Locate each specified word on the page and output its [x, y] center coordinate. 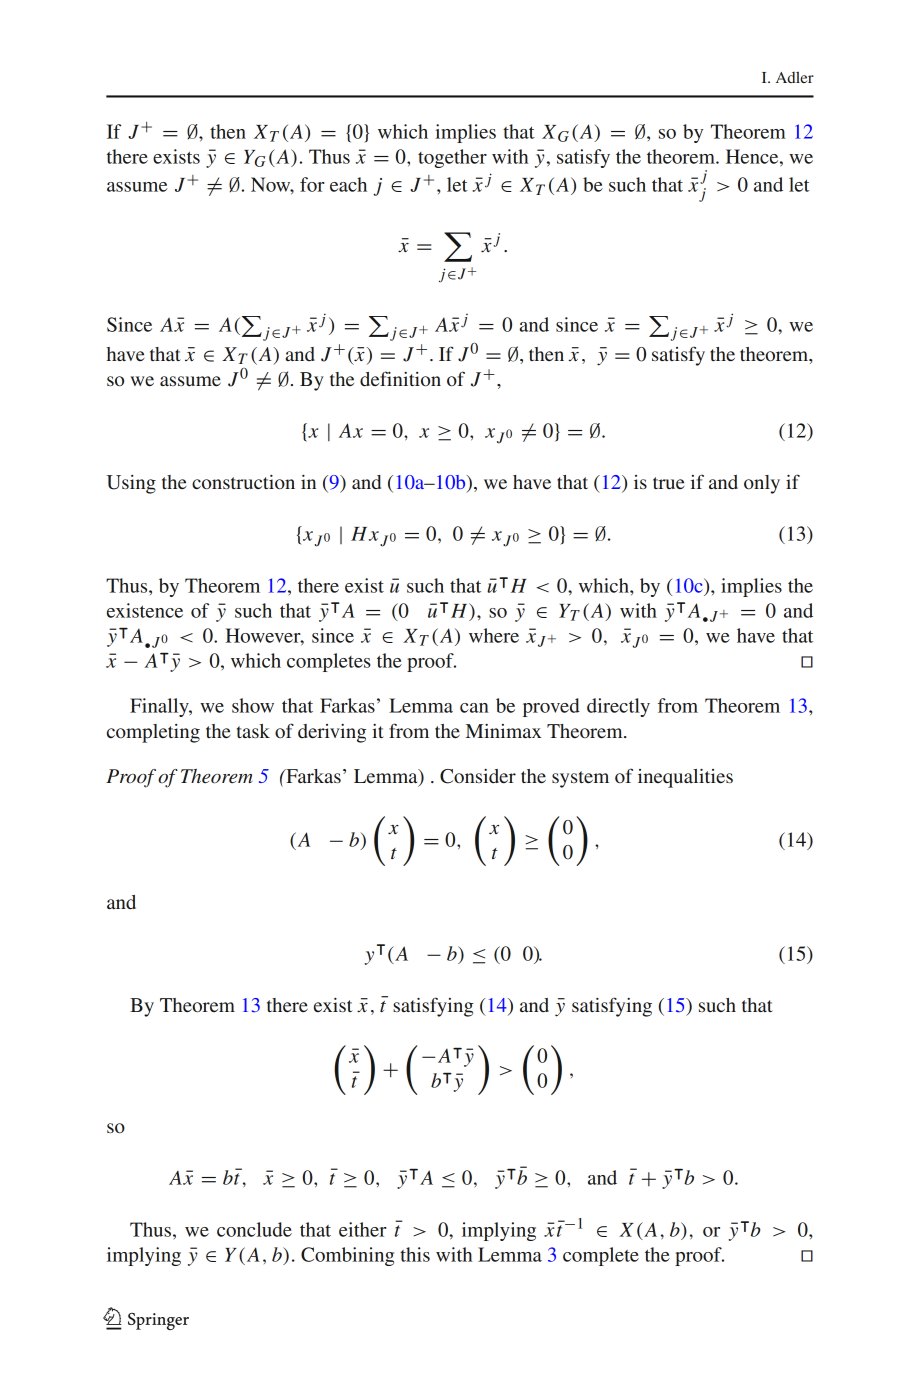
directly [618, 707]
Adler [795, 77]
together [452, 158]
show [253, 705]
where [494, 635]
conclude [254, 1229]
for [312, 184]
